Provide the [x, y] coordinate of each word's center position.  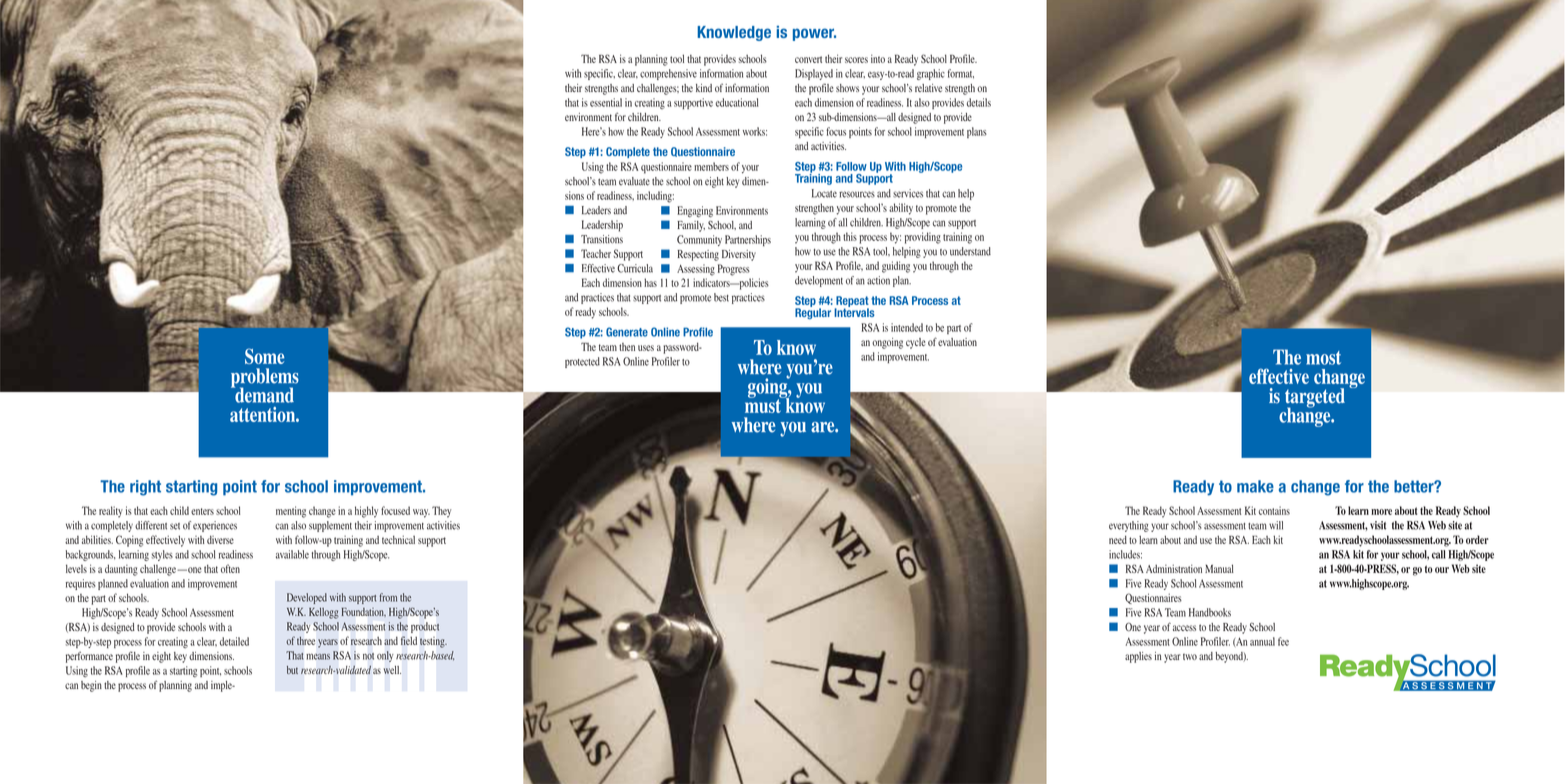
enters [202, 511]
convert [808, 59]
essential [606, 102]
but [292, 670]
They [441, 512]
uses [646, 348]
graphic [931, 74]
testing [433, 642]
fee [1283, 641]
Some [265, 356]
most [1323, 358]
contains [1274, 510]
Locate [824, 193]
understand [970, 251]
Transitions [602, 239]
